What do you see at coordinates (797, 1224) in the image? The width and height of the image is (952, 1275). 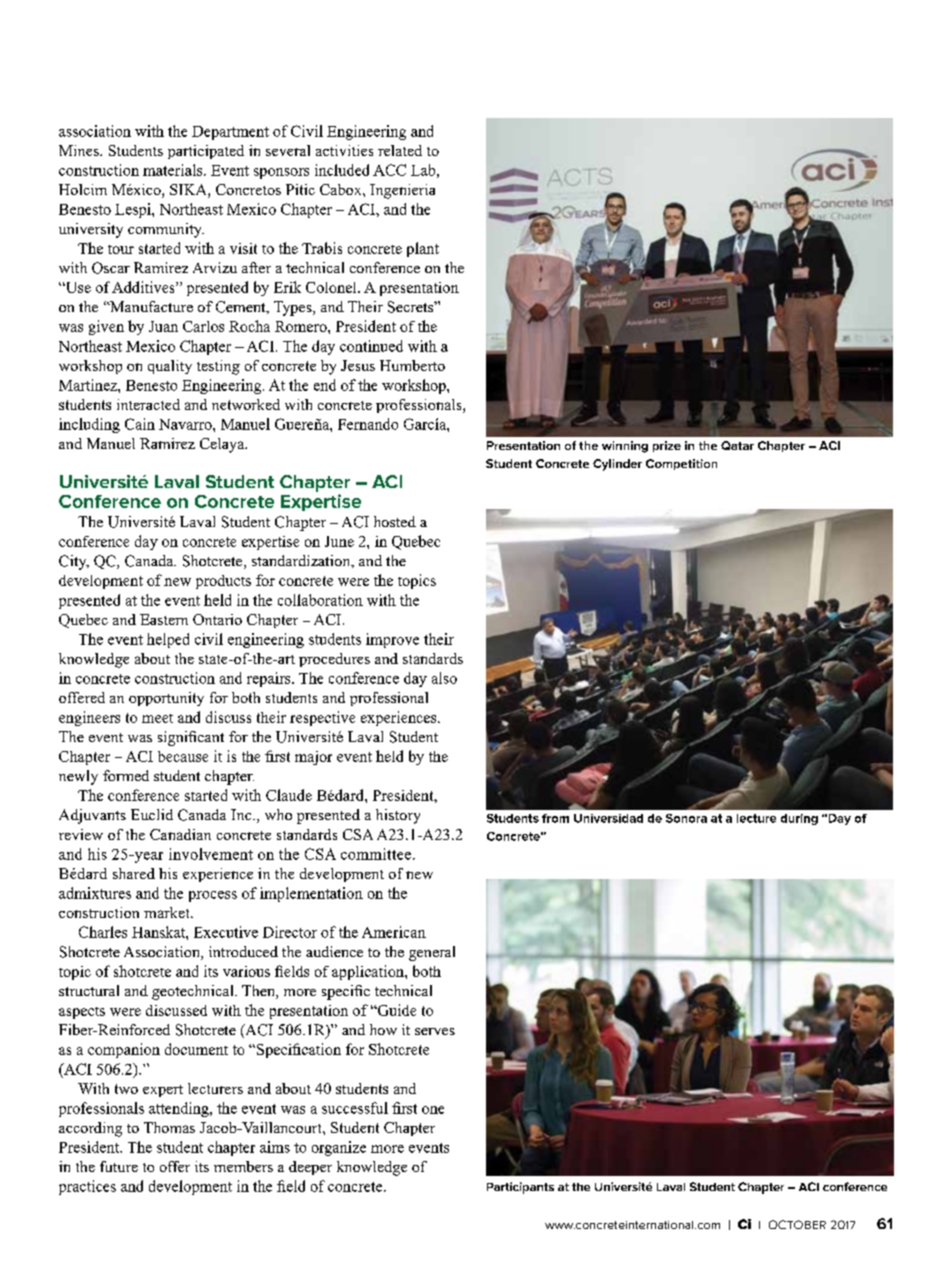 I see `OCTOBER` at bounding box center [797, 1224].
